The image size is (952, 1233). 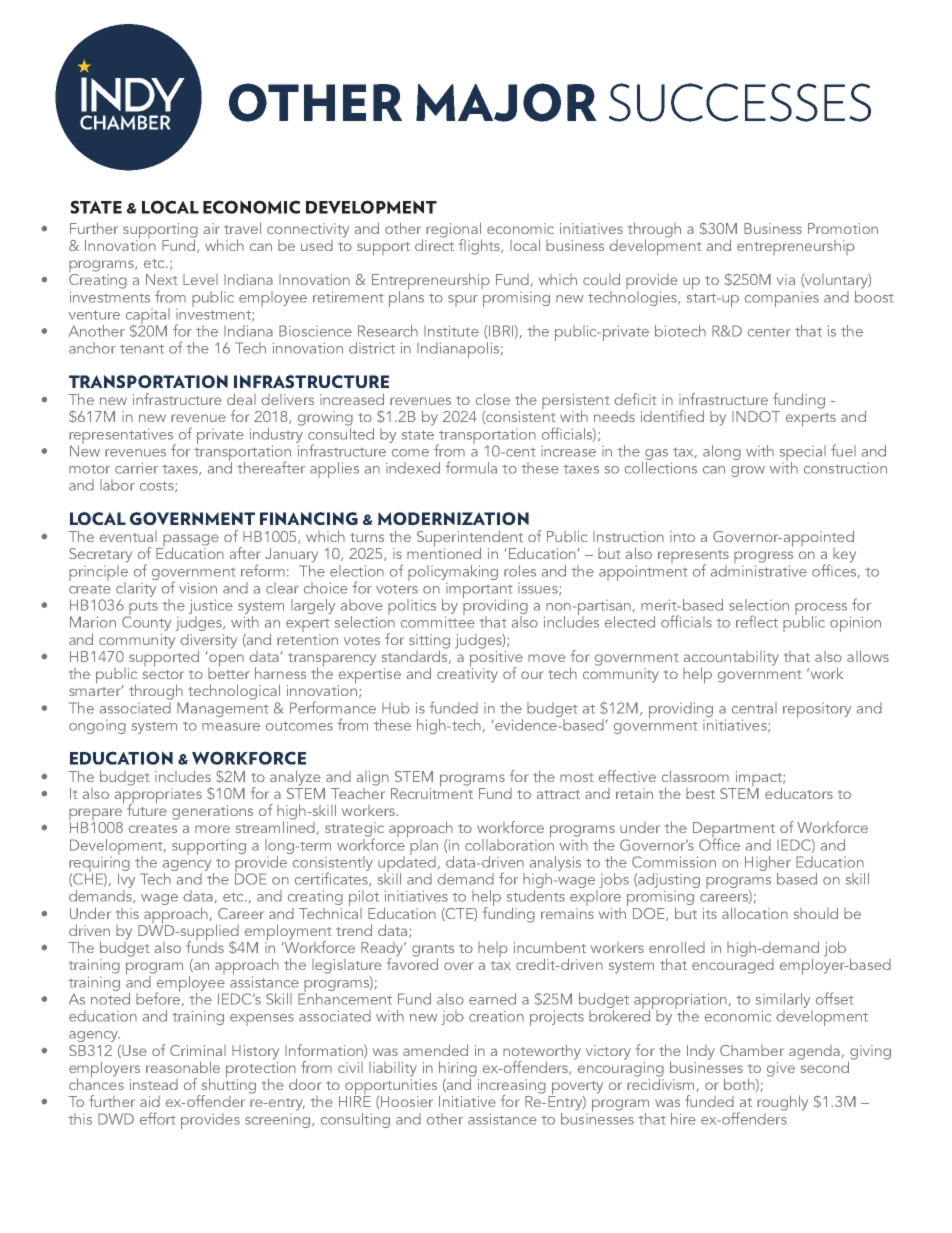 What do you see at coordinates (479, 591) in the image?
I see `important` at bounding box center [479, 591].
